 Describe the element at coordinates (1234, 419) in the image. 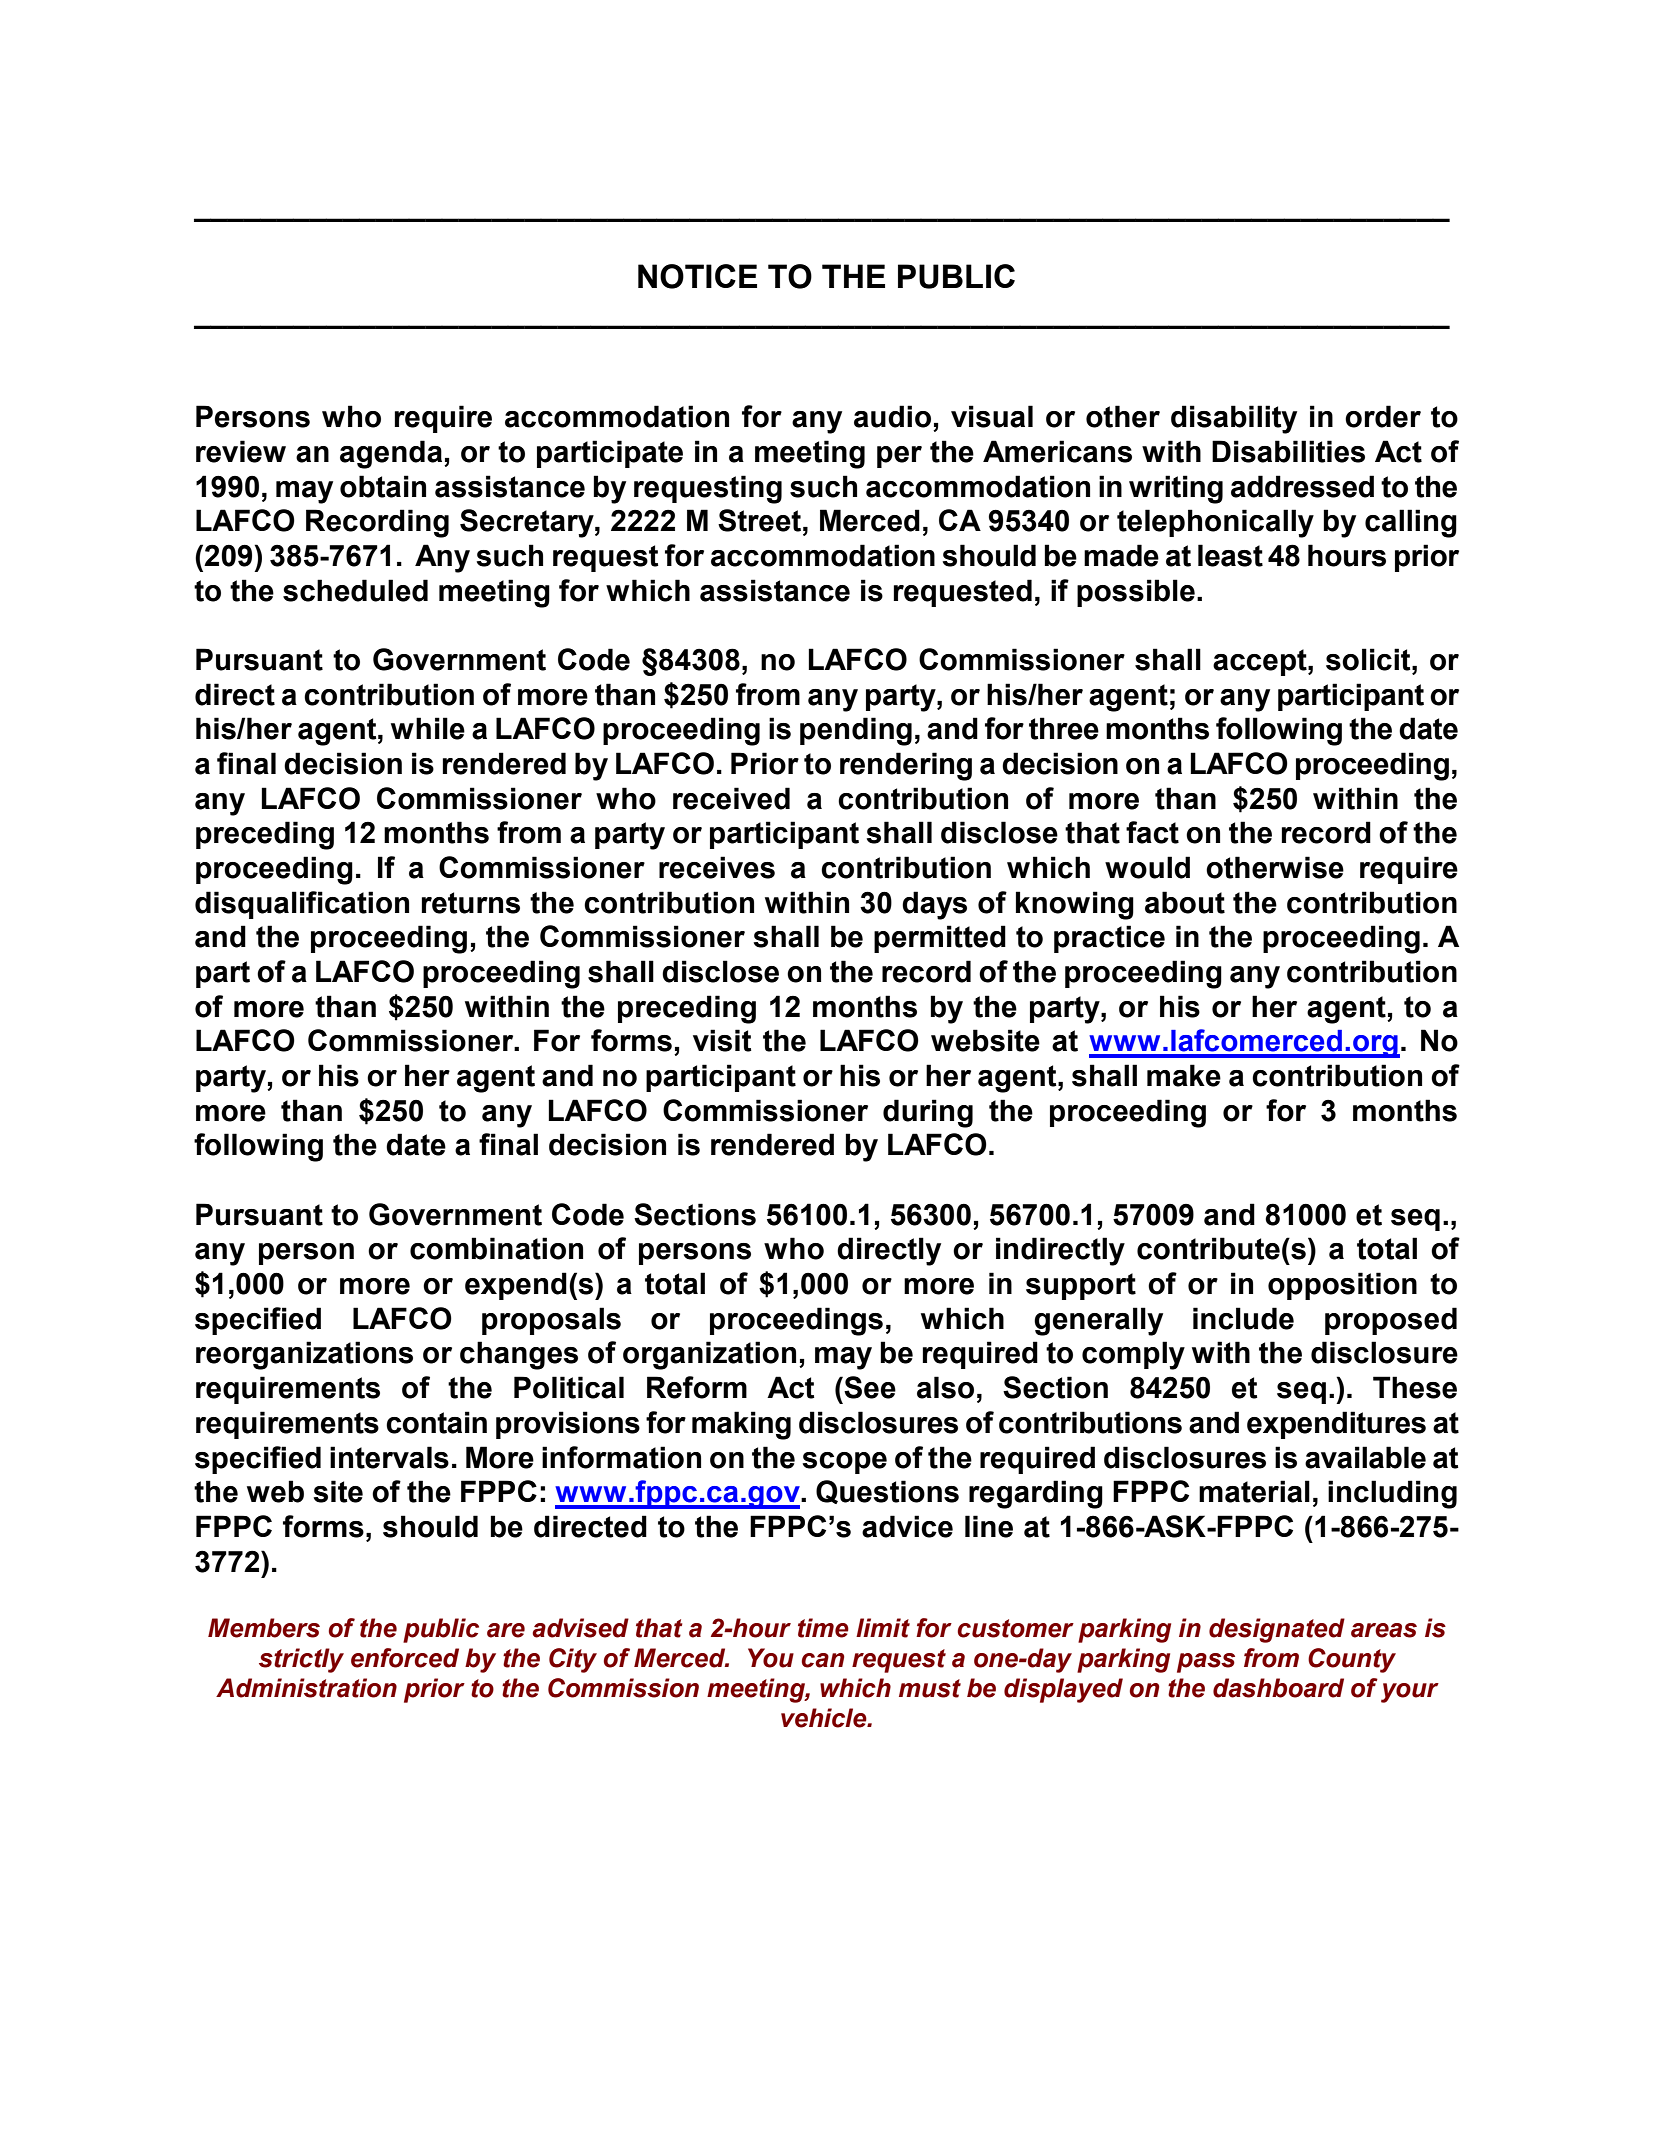

I see `disability` at that location.
